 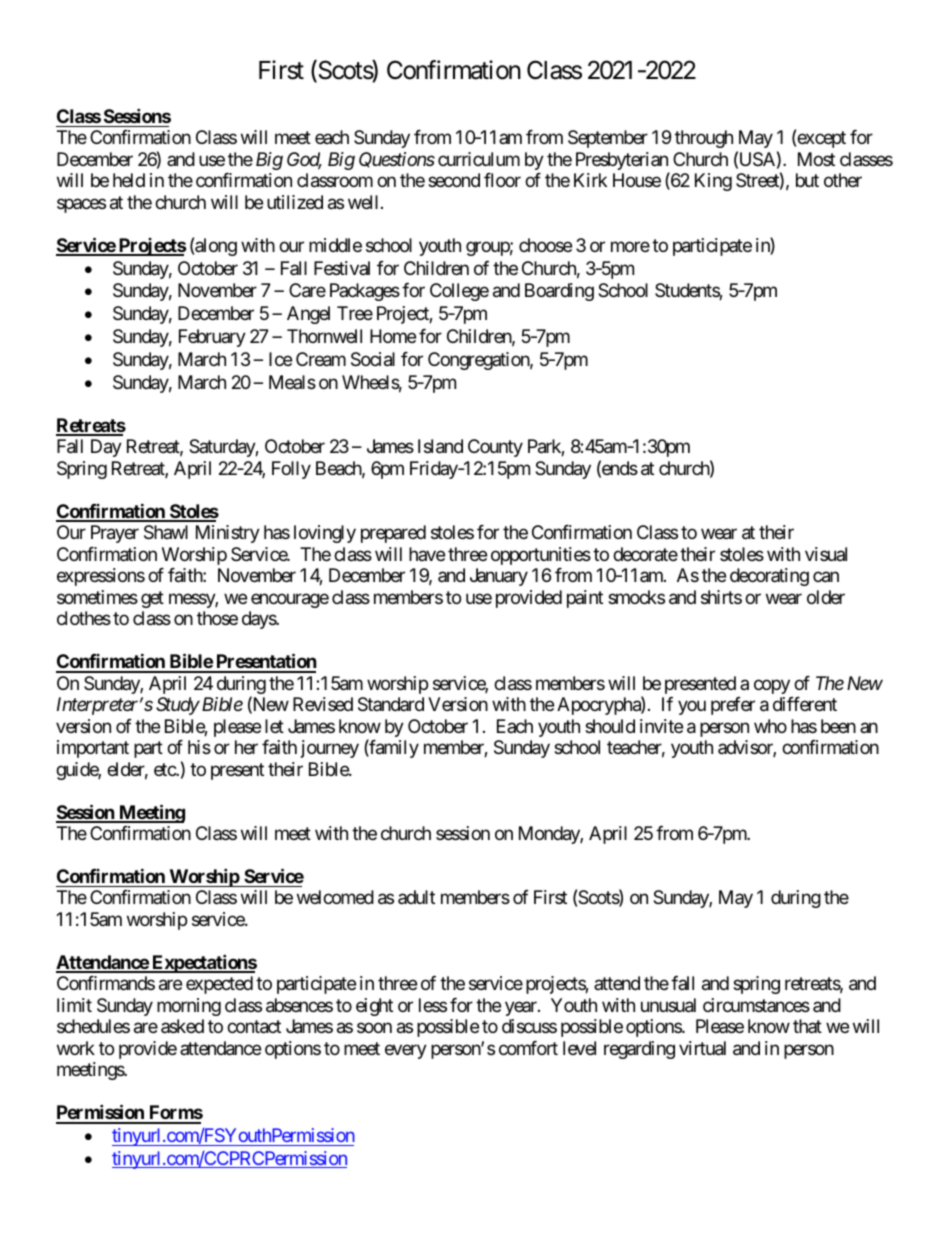 I want to click on King, so click(x=713, y=182).
